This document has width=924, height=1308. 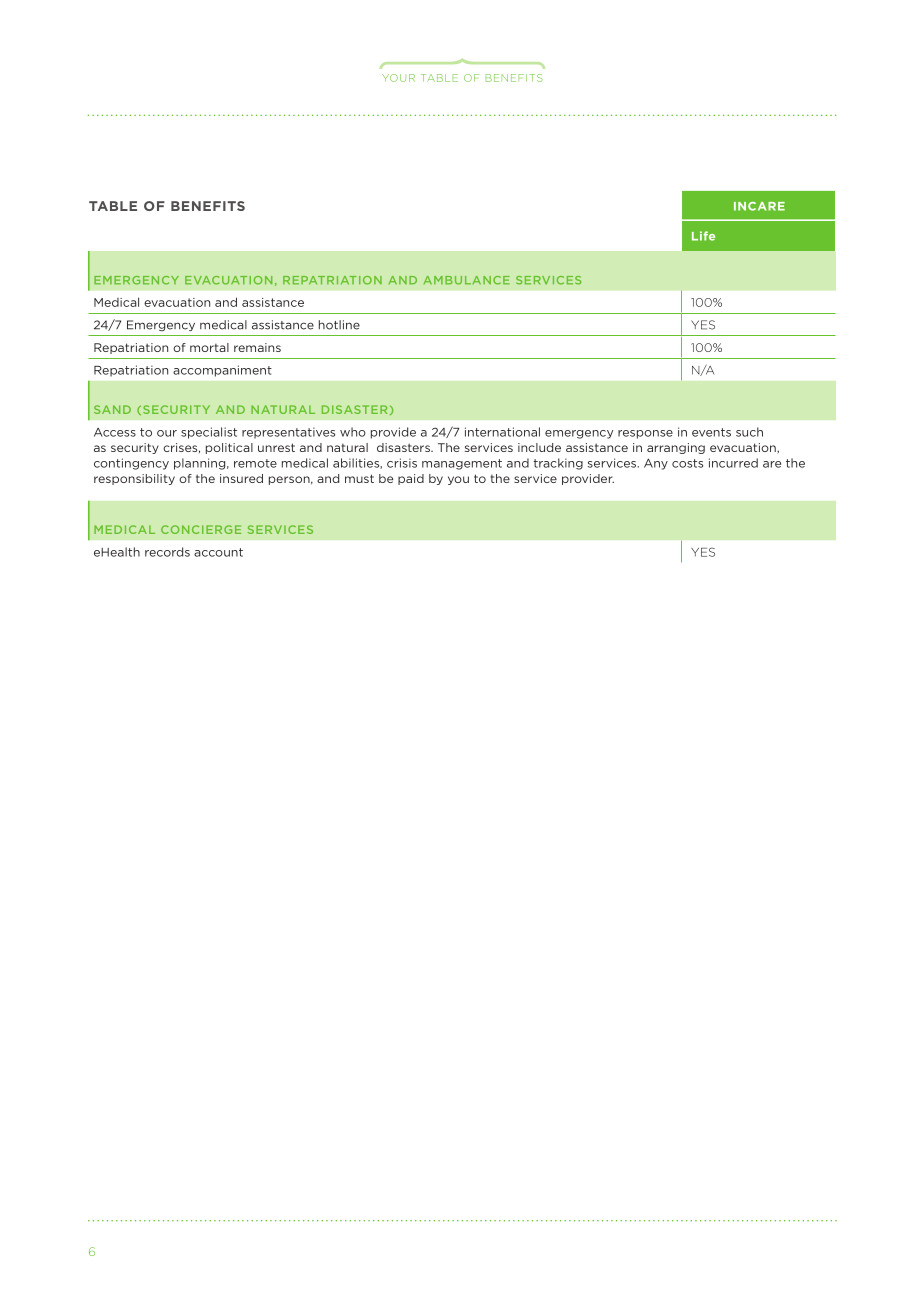 I want to click on AMBULANCE, so click(x=467, y=280).
